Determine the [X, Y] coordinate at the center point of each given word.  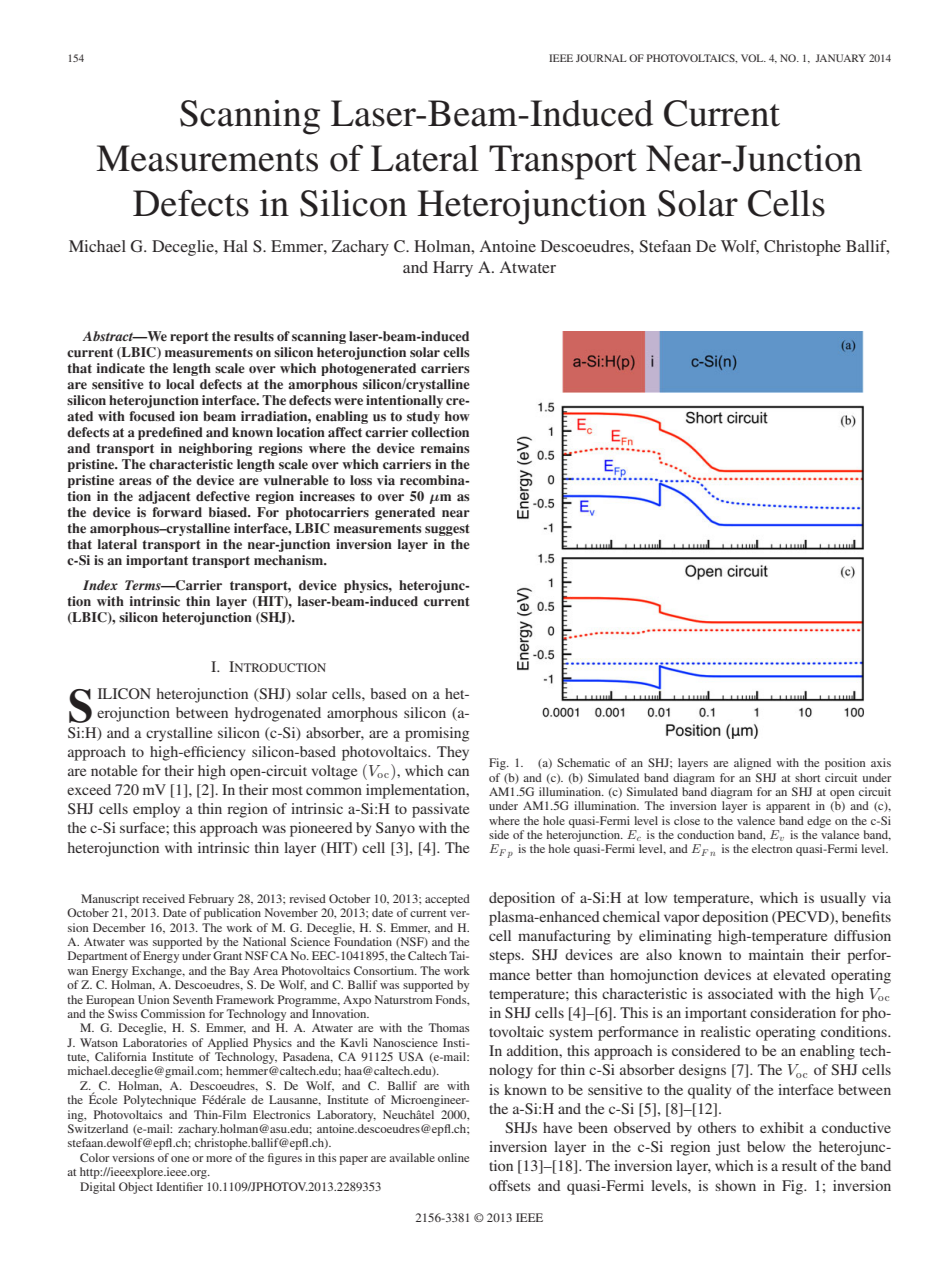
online [453, 1157]
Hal [235, 246]
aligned [752, 764]
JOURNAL [601, 58]
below [766, 1146]
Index [100, 585]
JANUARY [840, 58]
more [219, 1159]
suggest [447, 530]
